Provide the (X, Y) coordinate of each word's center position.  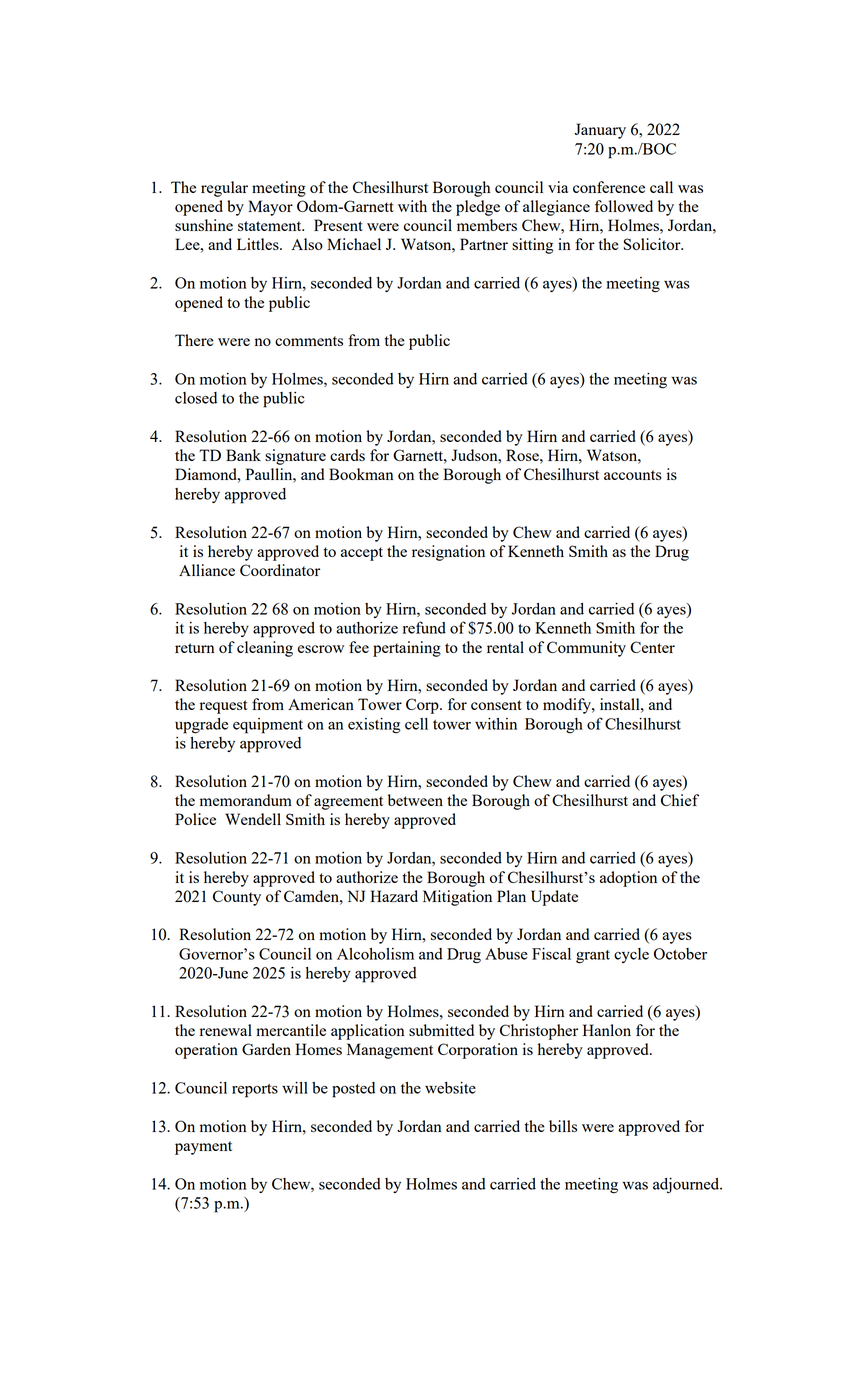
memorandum (246, 800)
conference (609, 187)
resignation (448, 553)
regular (224, 189)
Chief (680, 800)
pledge (478, 208)
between (415, 800)
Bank (243, 455)
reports (255, 1091)
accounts (633, 475)
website (450, 1088)
